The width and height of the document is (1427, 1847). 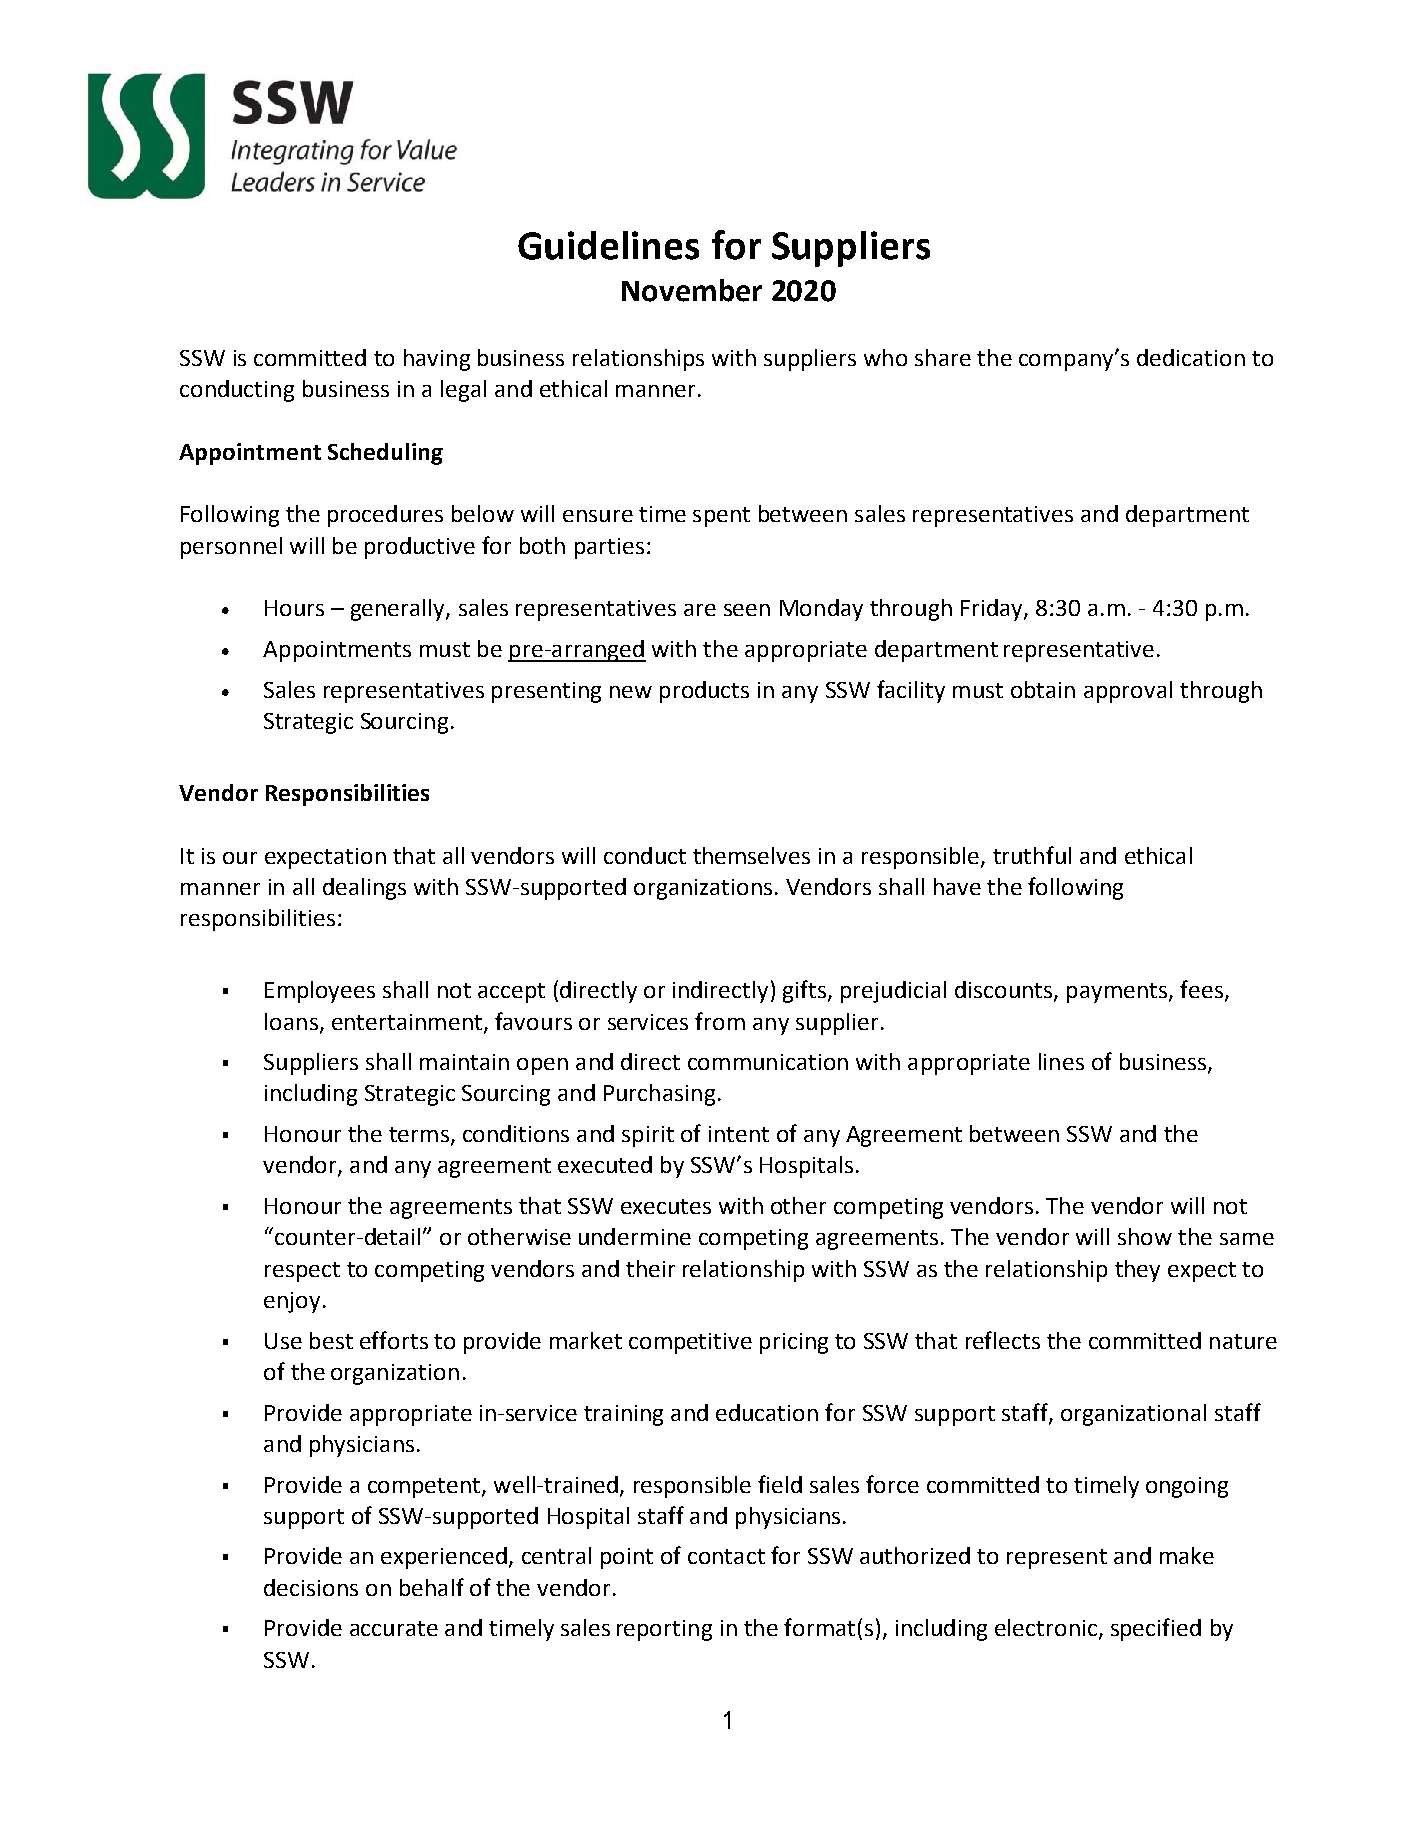 I want to click on contact, so click(x=726, y=1556).
